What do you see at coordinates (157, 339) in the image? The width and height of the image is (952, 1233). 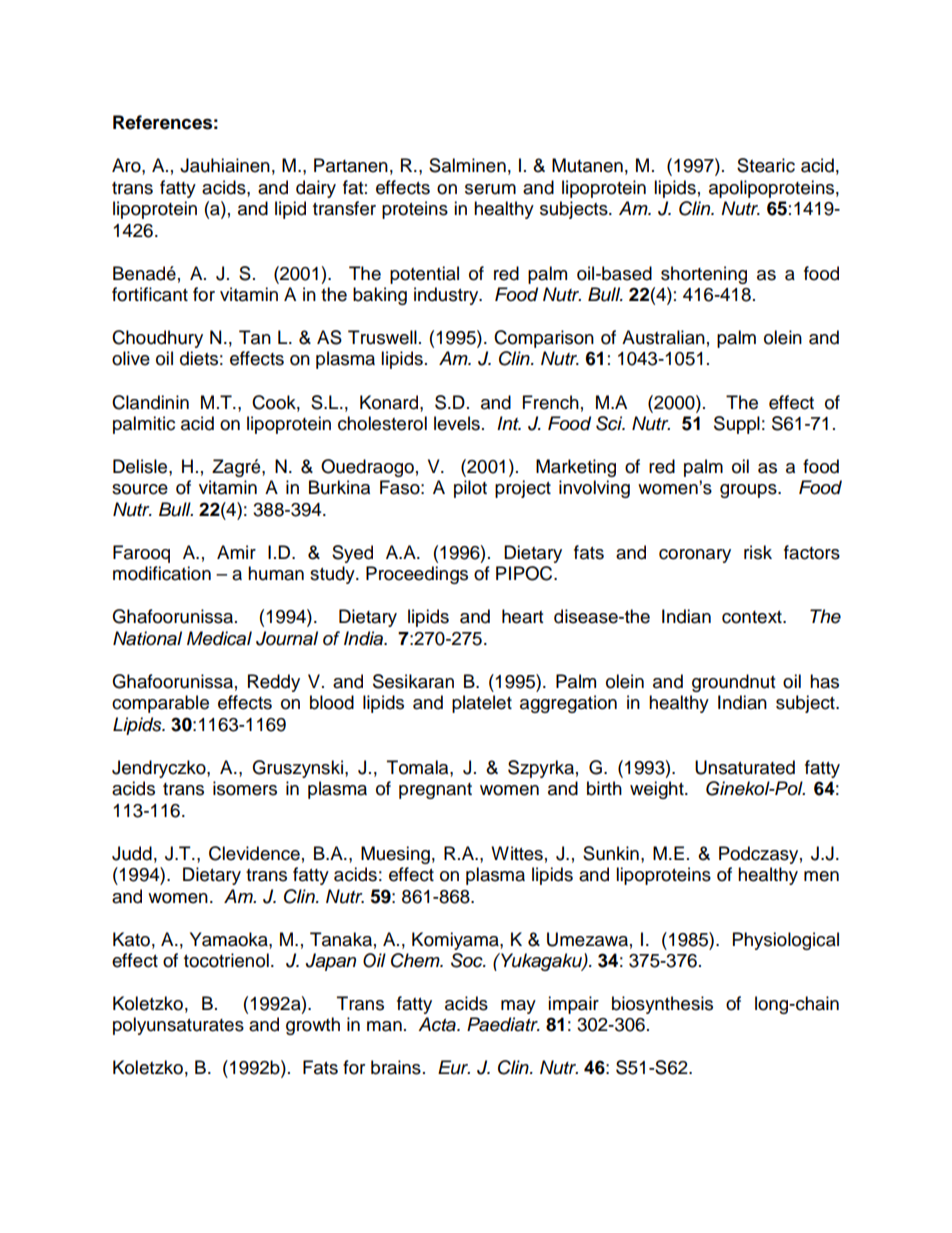 I see `Choudhury` at bounding box center [157, 339].
